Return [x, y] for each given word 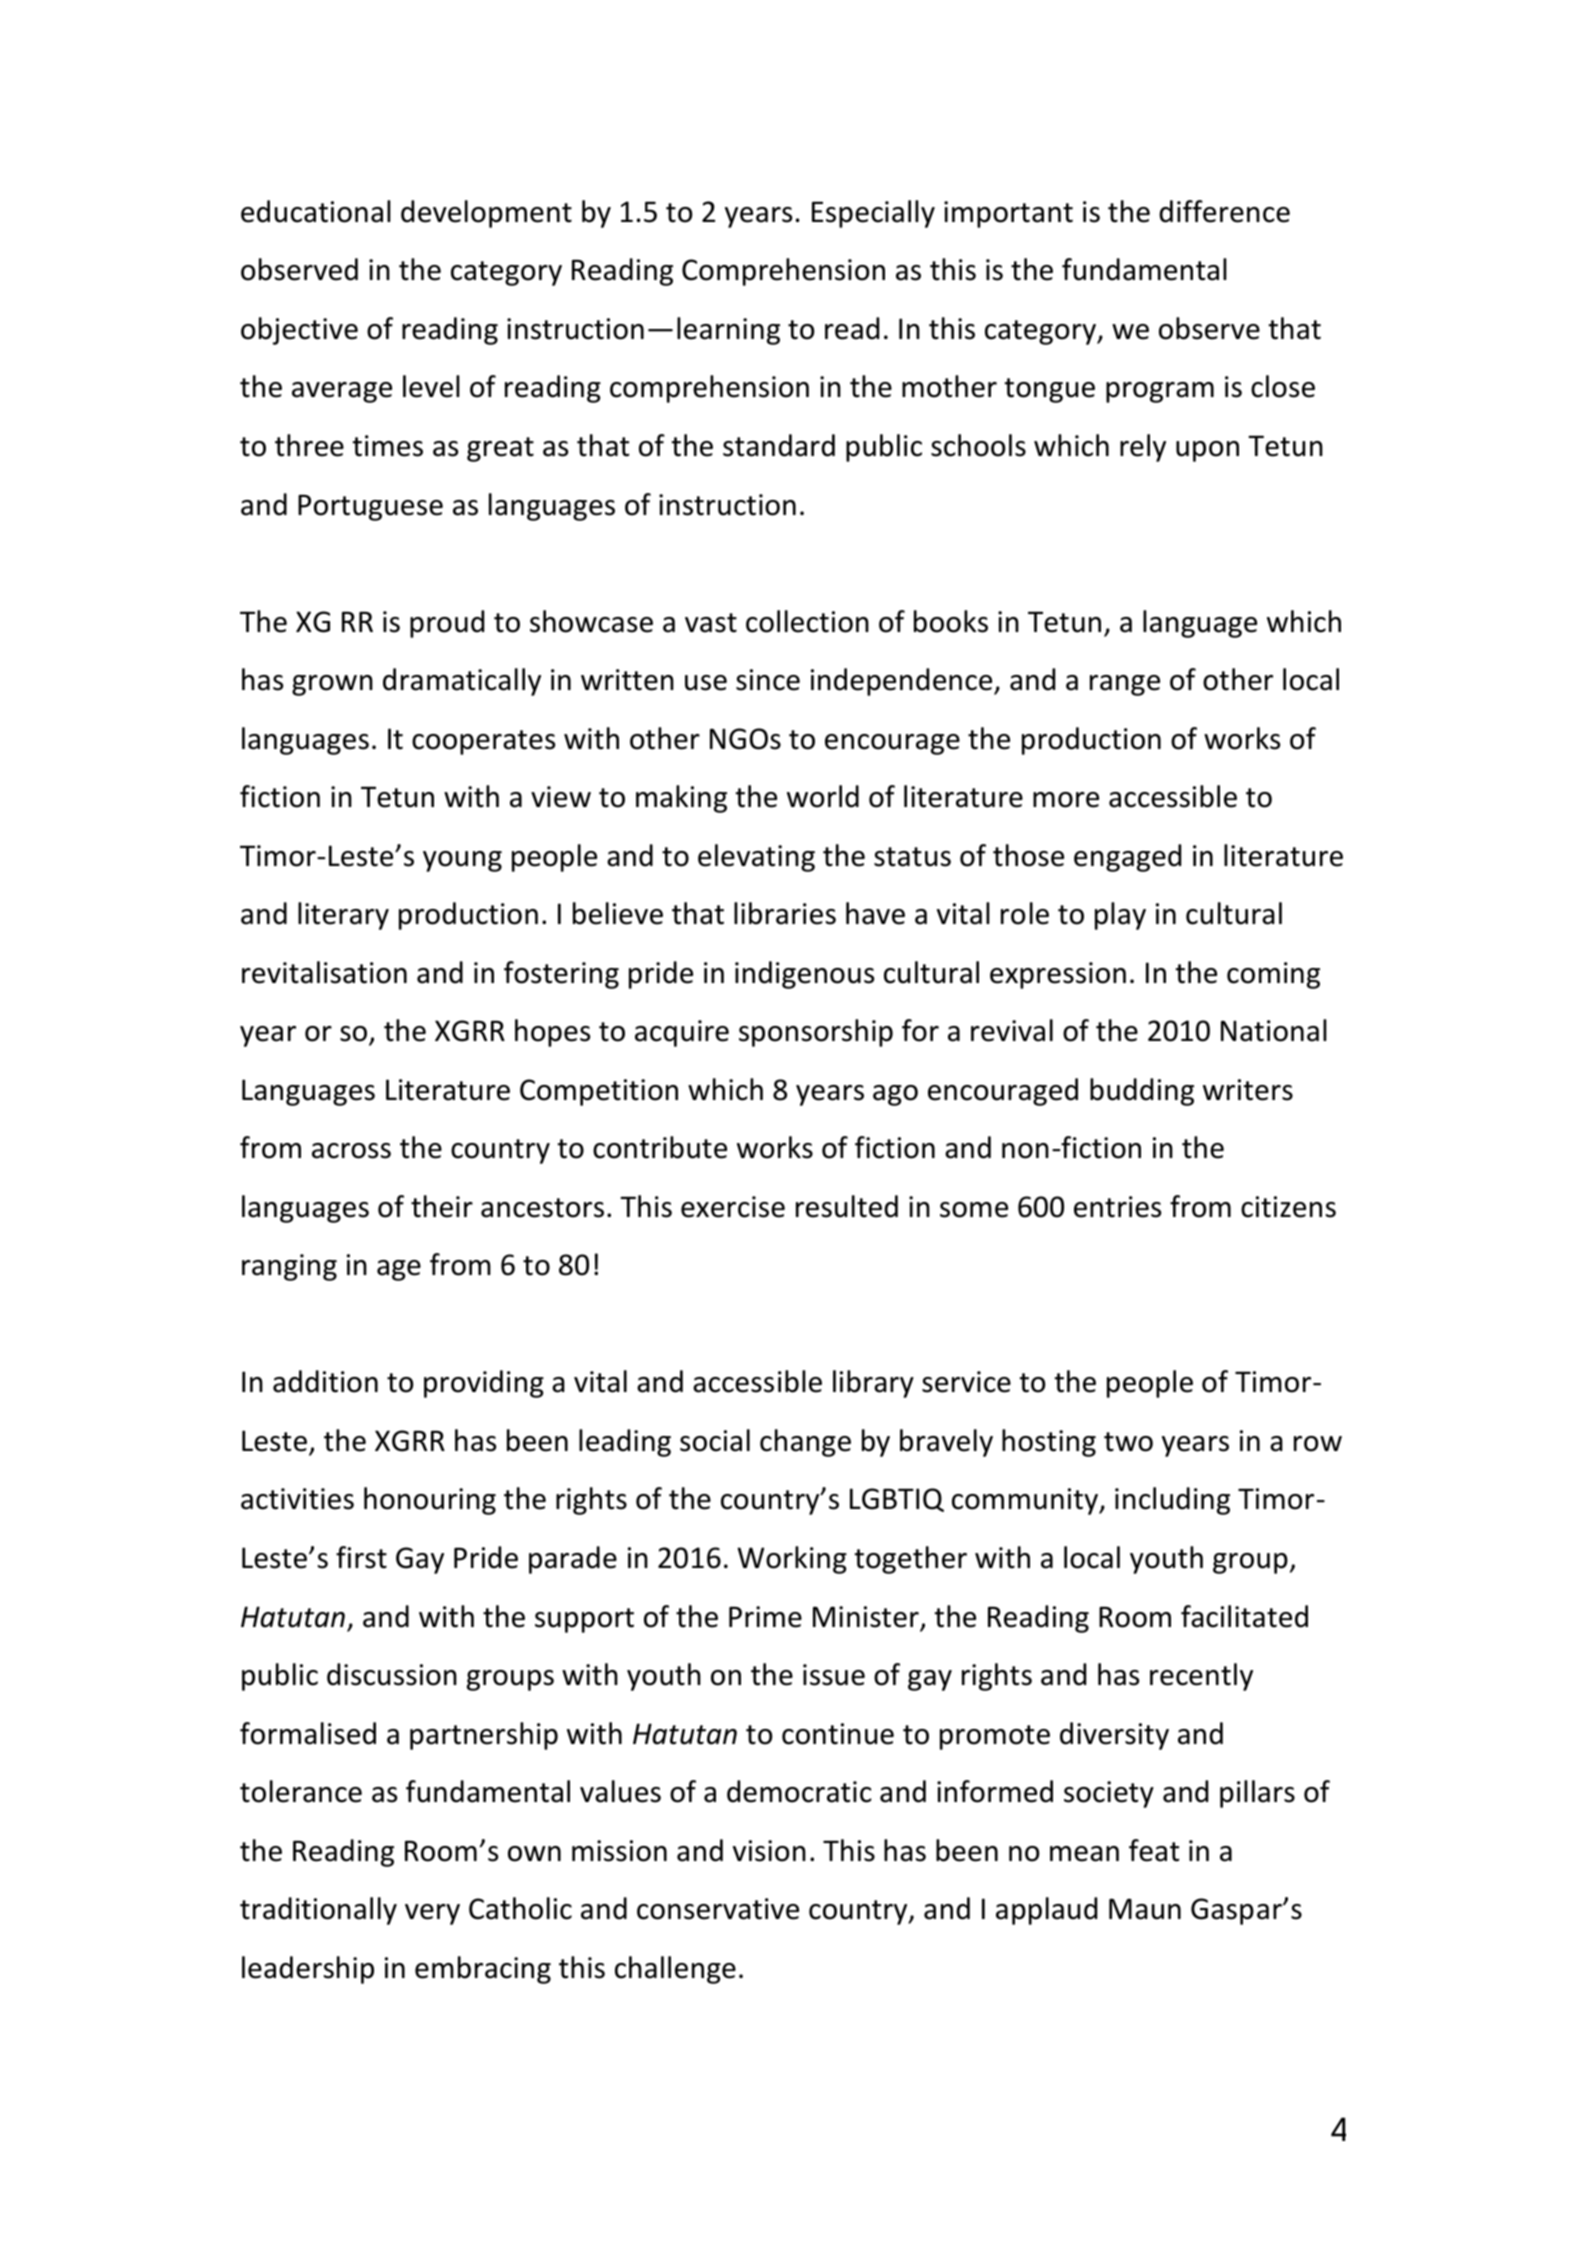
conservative [718, 1909]
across [351, 1151]
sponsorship [816, 1033]
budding [1142, 1092]
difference [1224, 211]
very [432, 1914]
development [486, 214]
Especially [873, 214]
